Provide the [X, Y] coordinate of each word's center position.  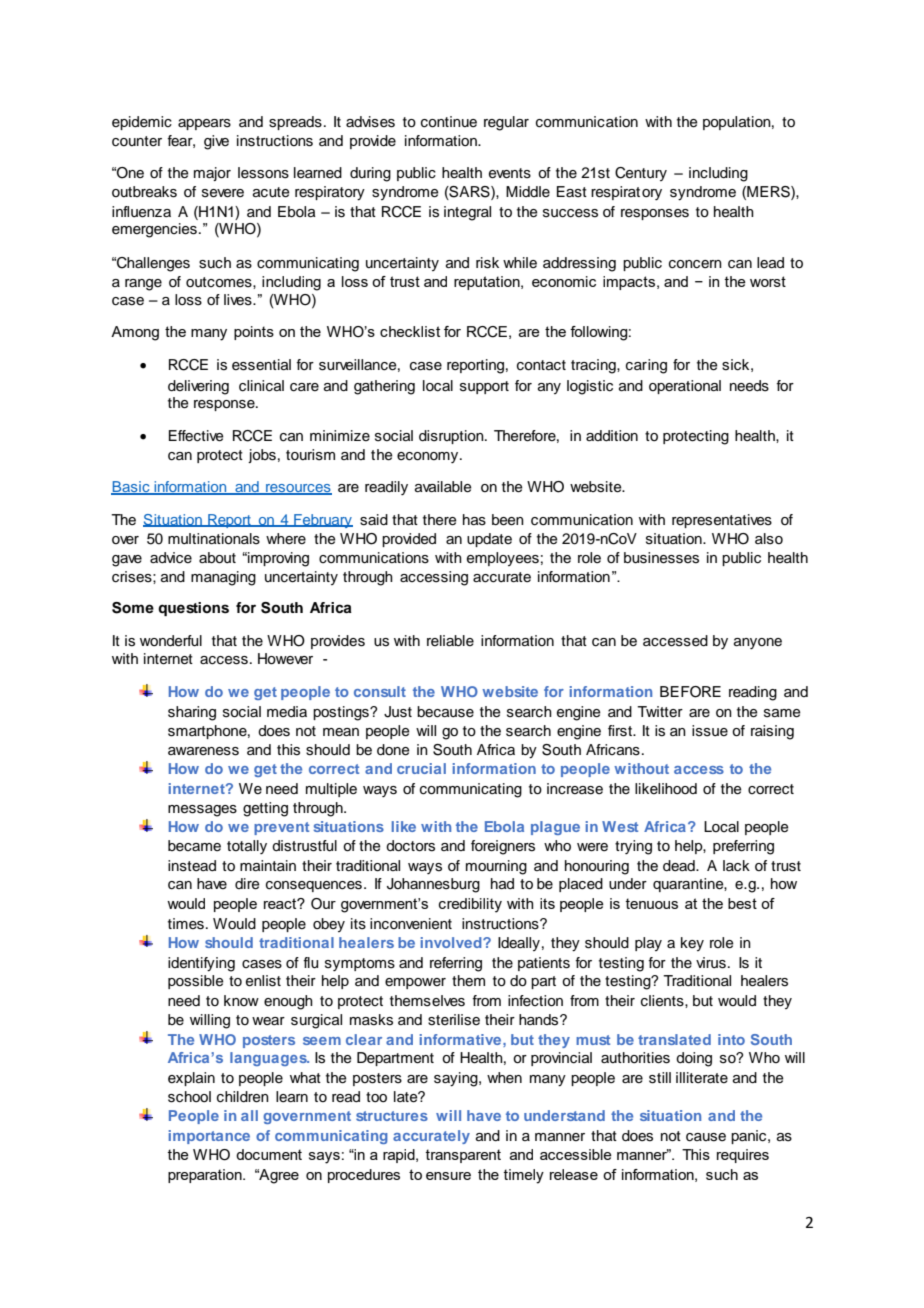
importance [209, 1137]
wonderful [171, 641]
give [216, 142]
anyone [758, 643]
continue [449, 122]
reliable [450, 640]
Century [641, 174]
